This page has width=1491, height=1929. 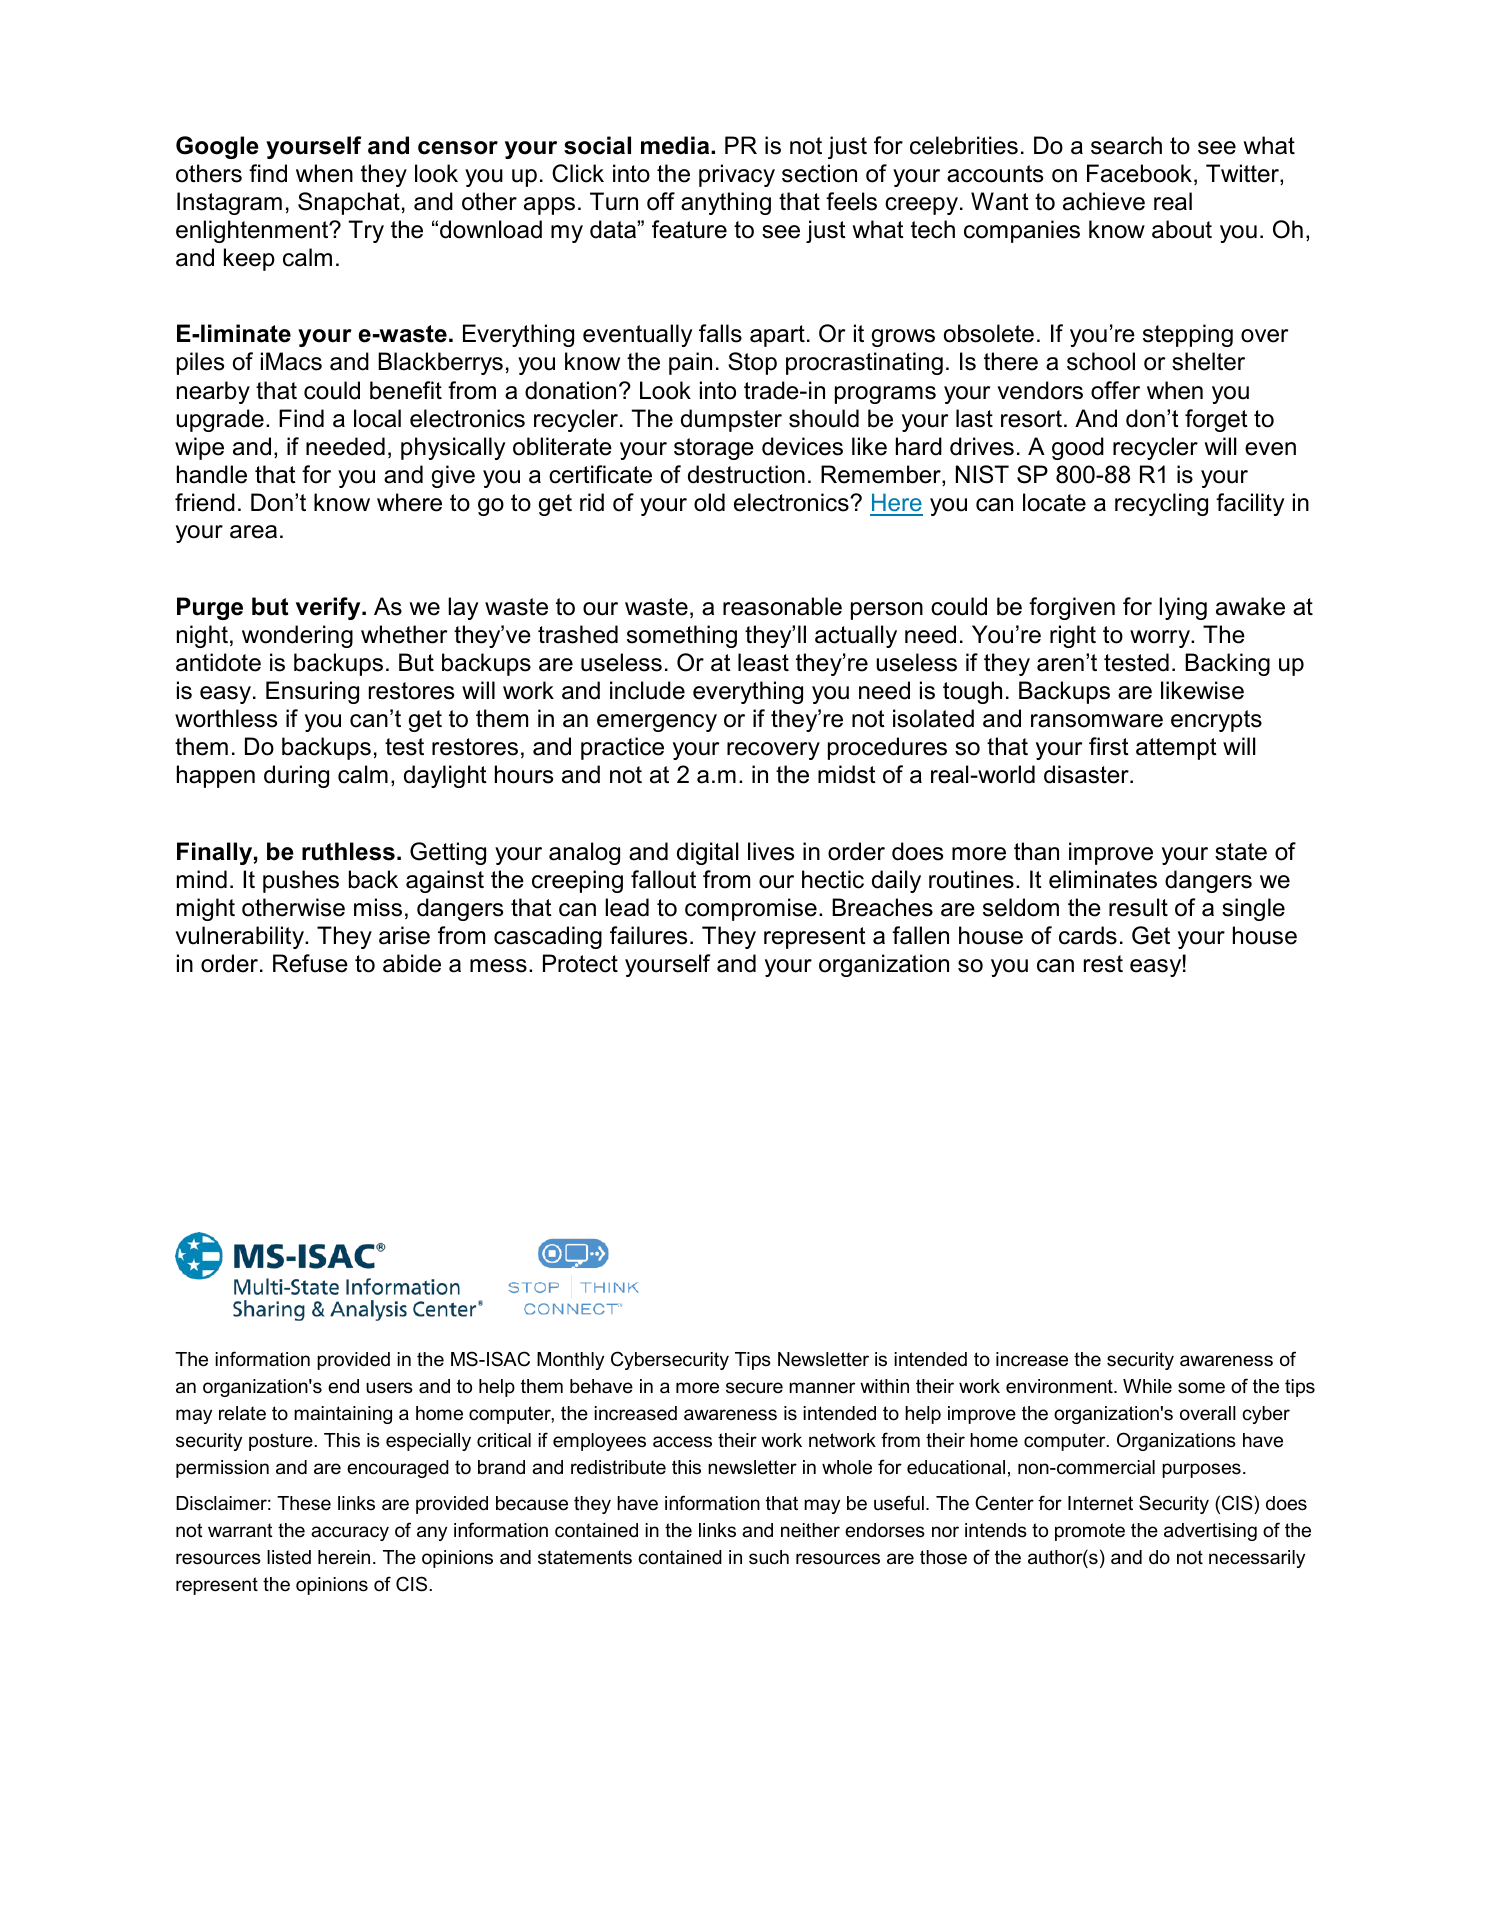 What do you see at coordinates (389, 1388) in the page?
I see `users` at bounding box center [389, 1388].
